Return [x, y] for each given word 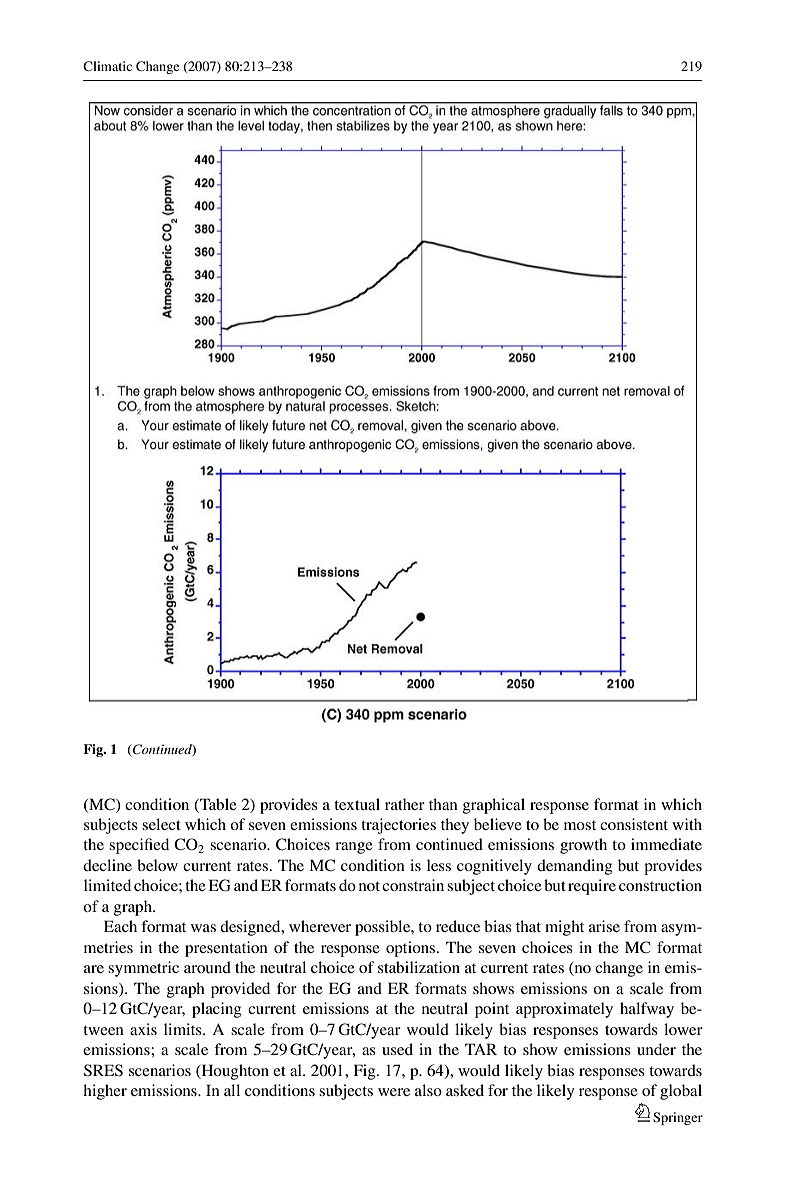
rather [405, 804]
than [443, 804]
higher [105, 1092]
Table [217, 804]
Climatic [107, 66]
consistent [634, 824]
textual [357, 804]
